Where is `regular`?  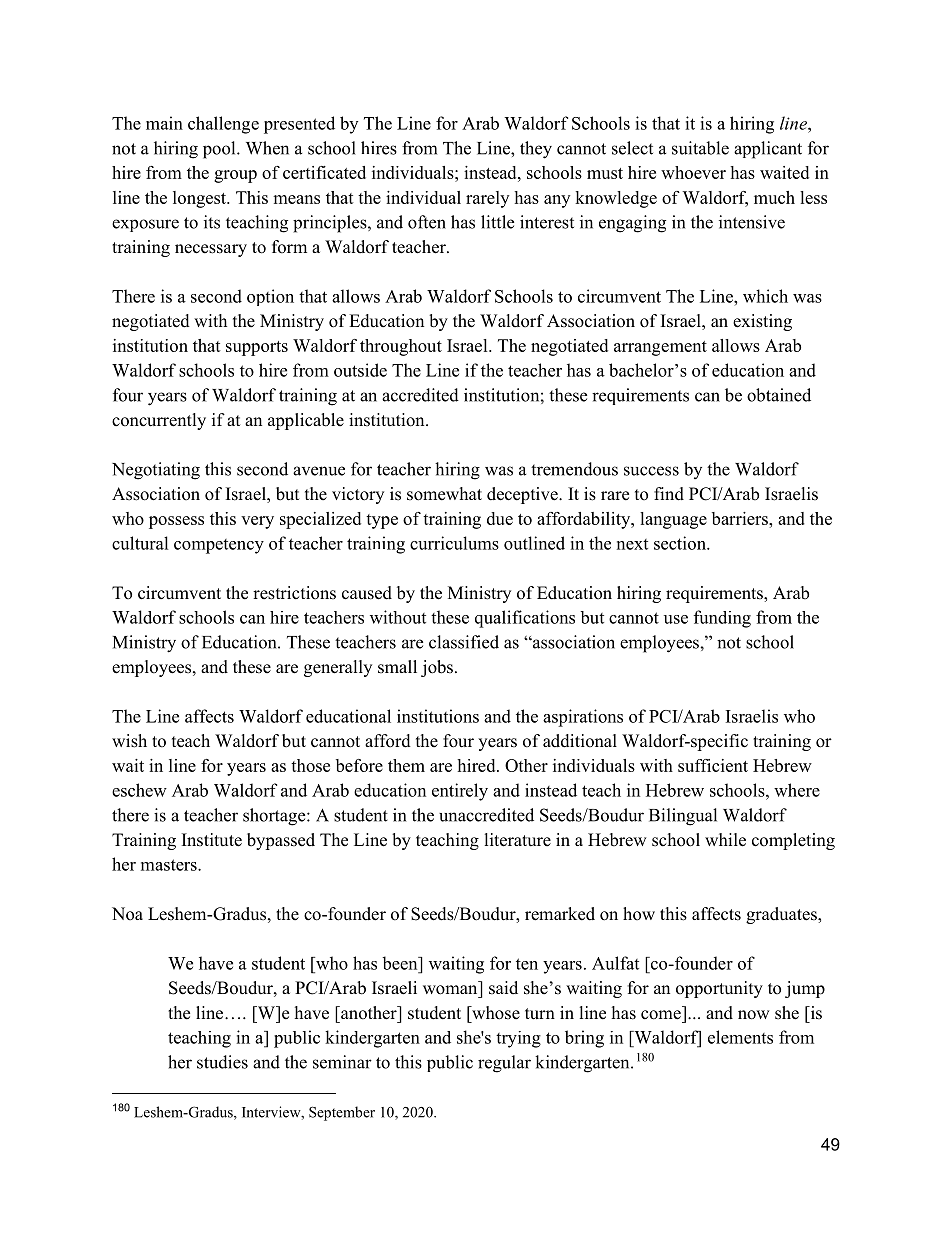
regular is located at coordinates (504, 1064).
